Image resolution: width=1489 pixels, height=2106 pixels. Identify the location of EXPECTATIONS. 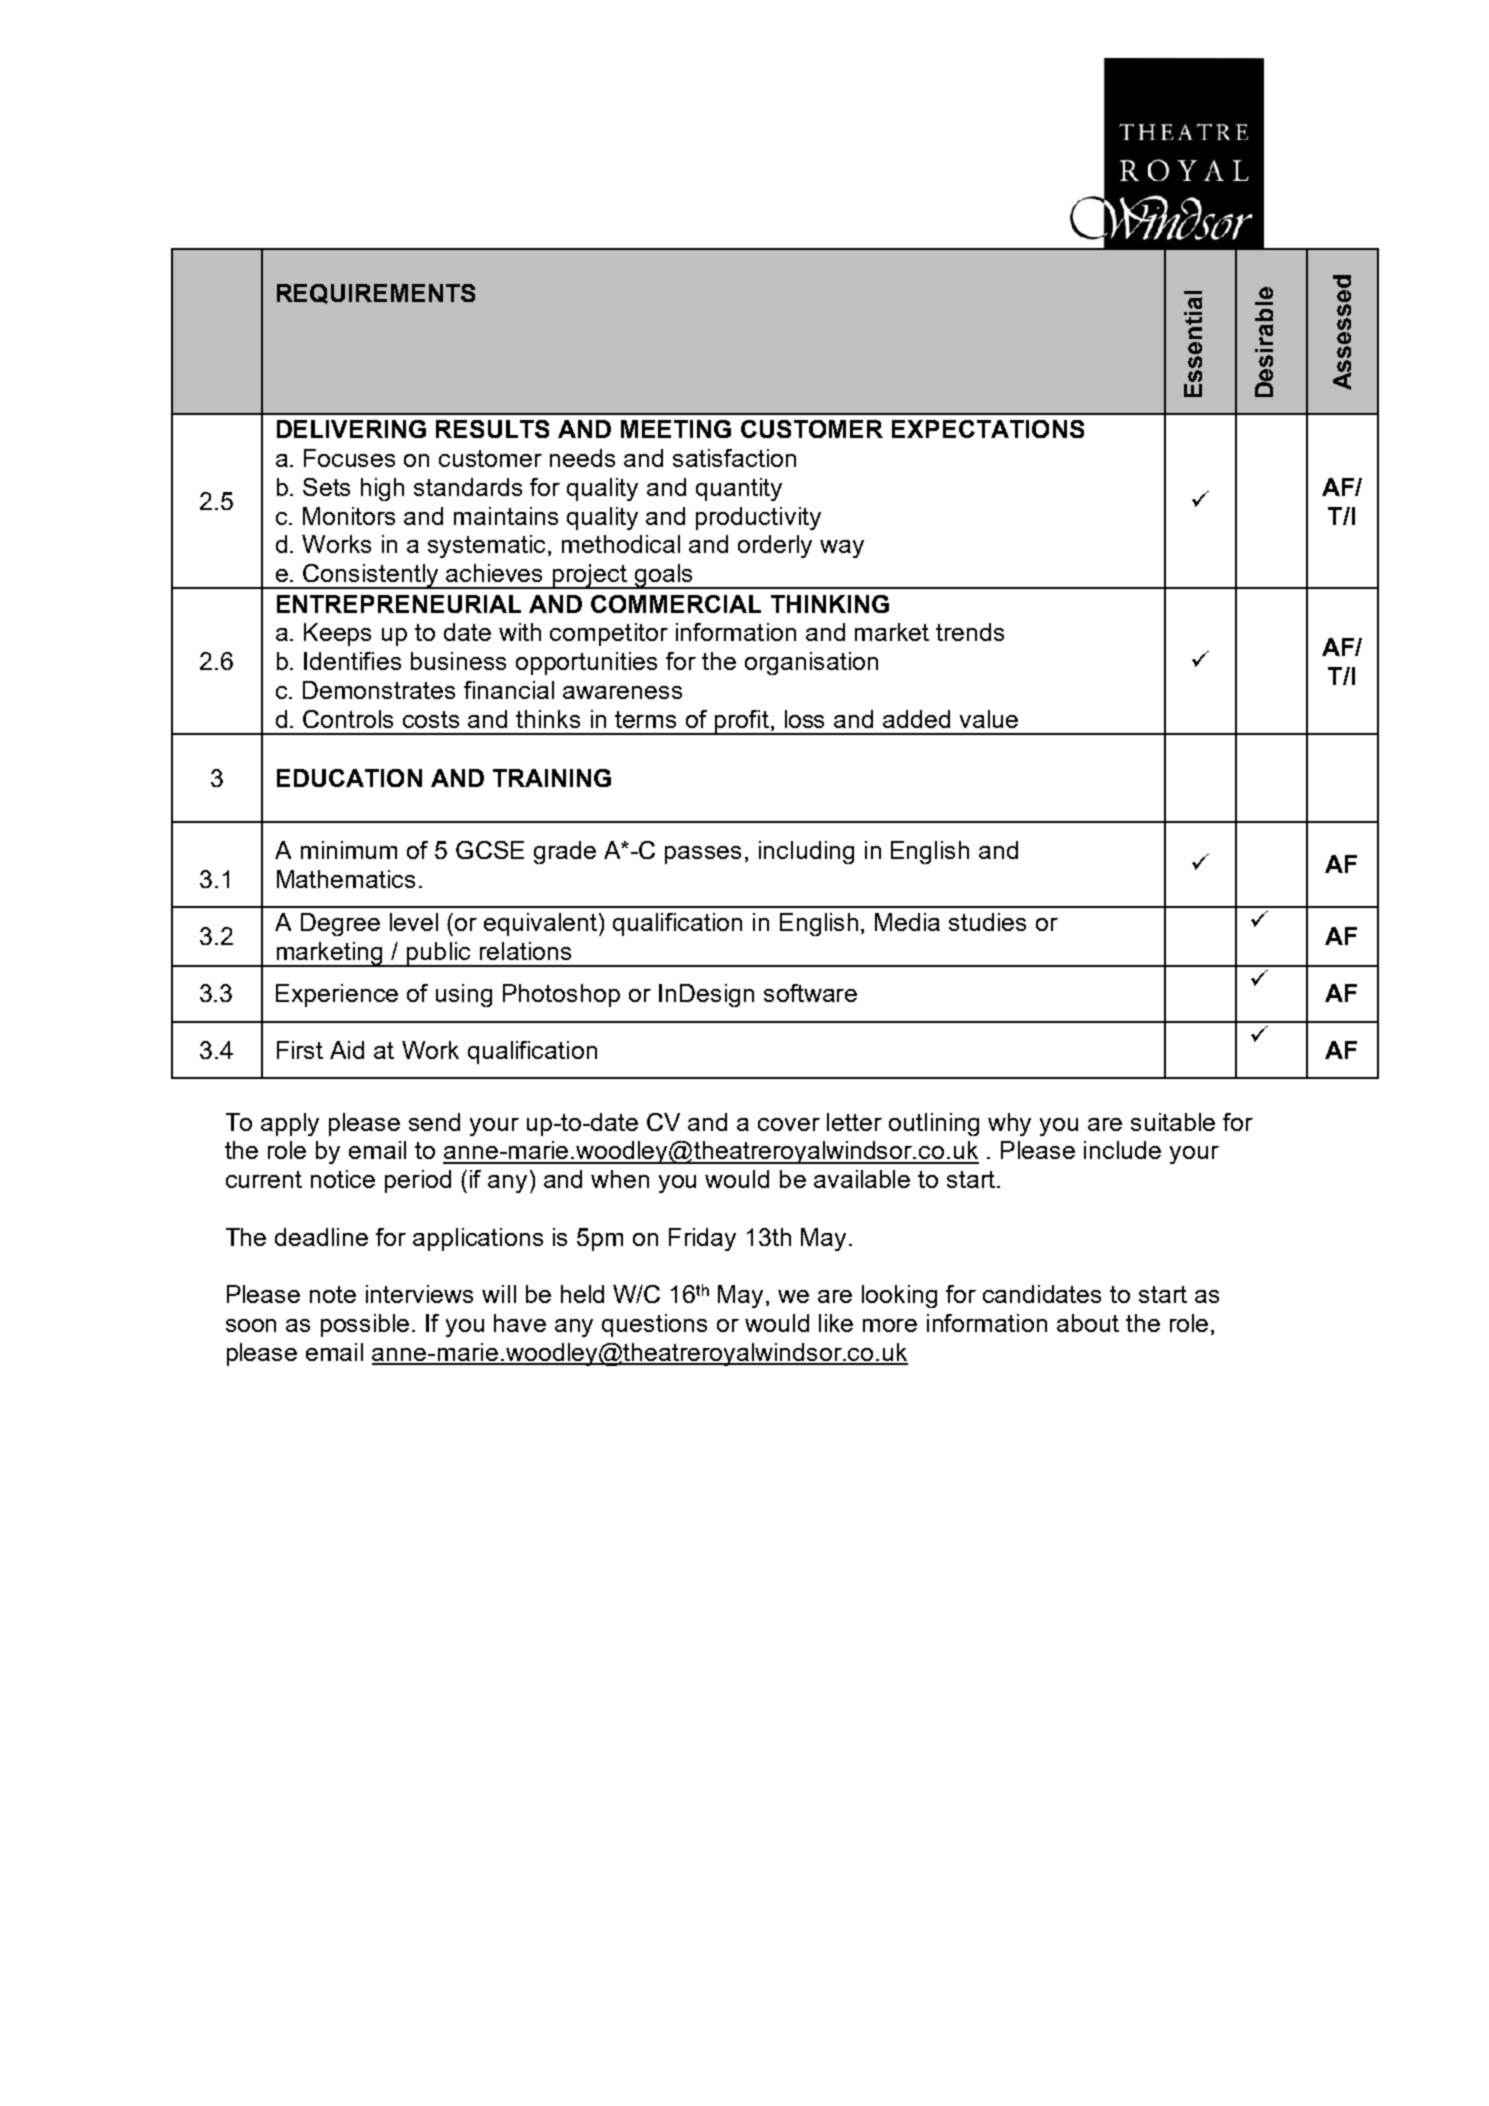
(988, 429).
